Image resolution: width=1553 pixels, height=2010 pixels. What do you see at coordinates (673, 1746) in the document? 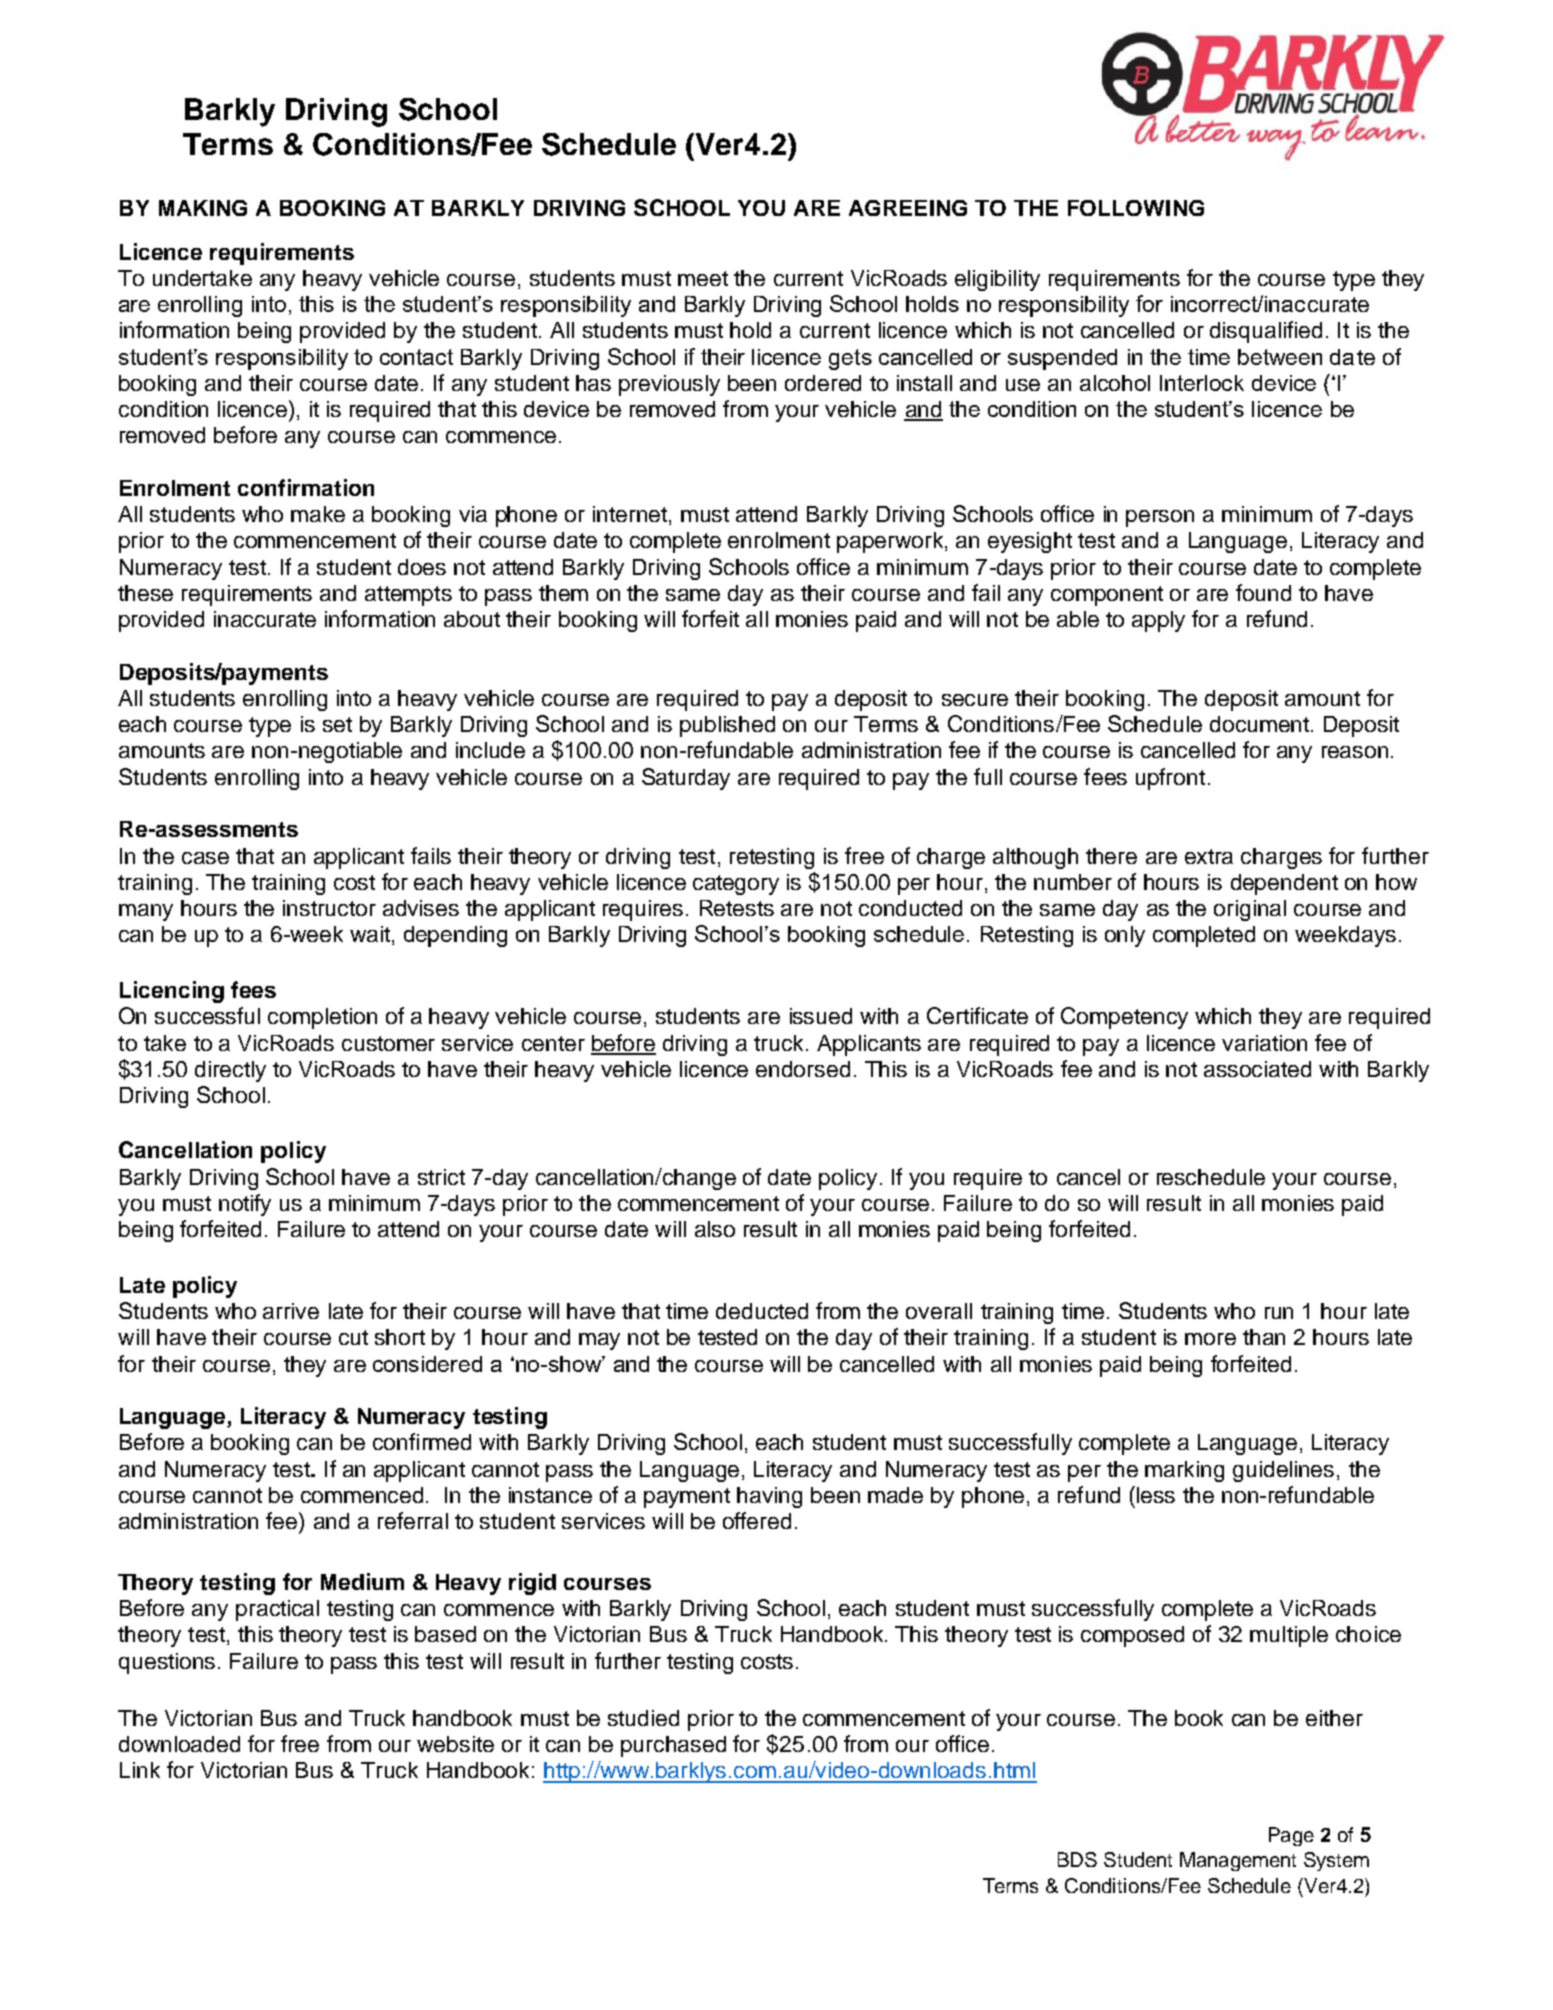
I see `purchased` at bounding box center [673, 1746].
